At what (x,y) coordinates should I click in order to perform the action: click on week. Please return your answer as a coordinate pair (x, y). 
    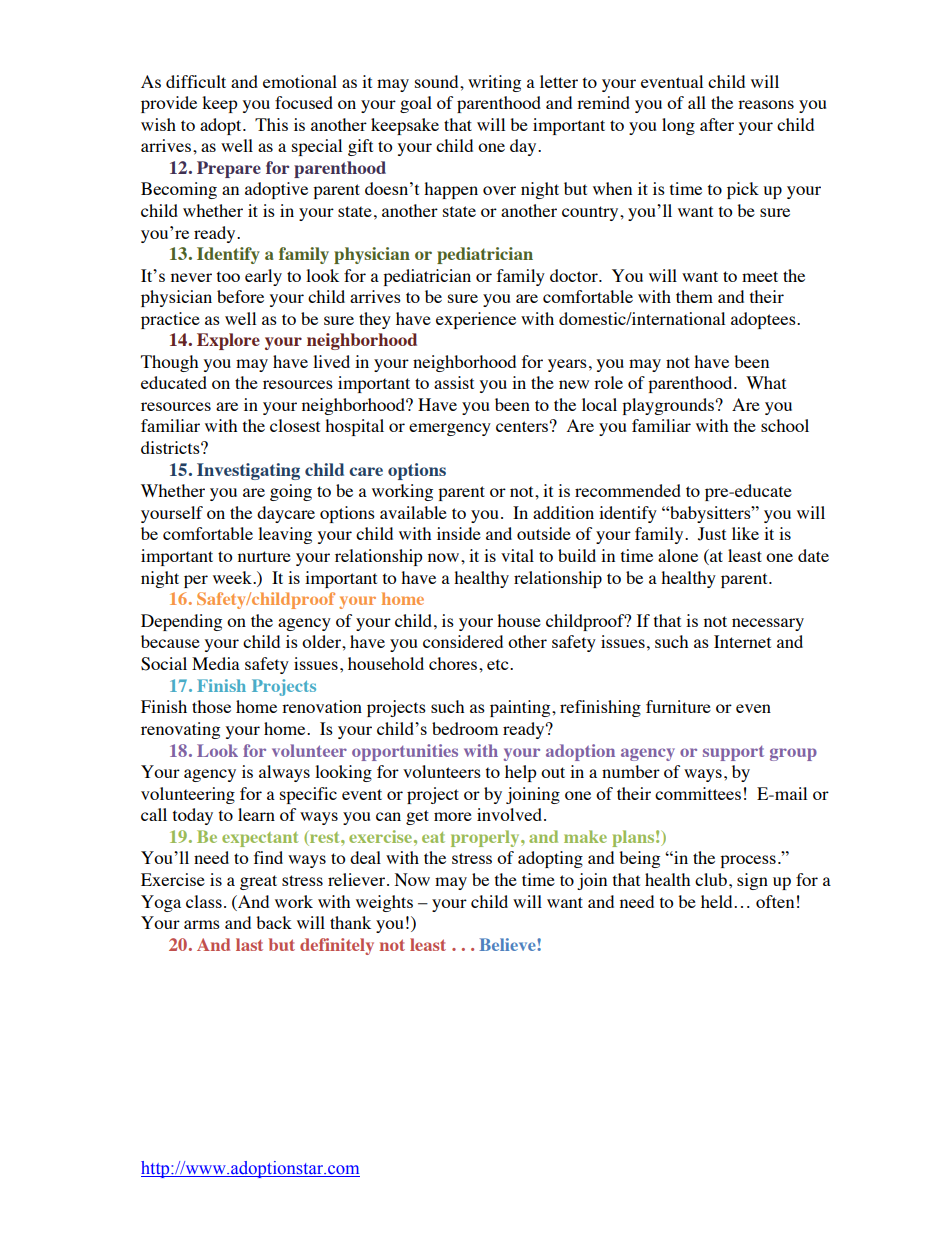
    Looking at the image, I should click on (233, 577).
